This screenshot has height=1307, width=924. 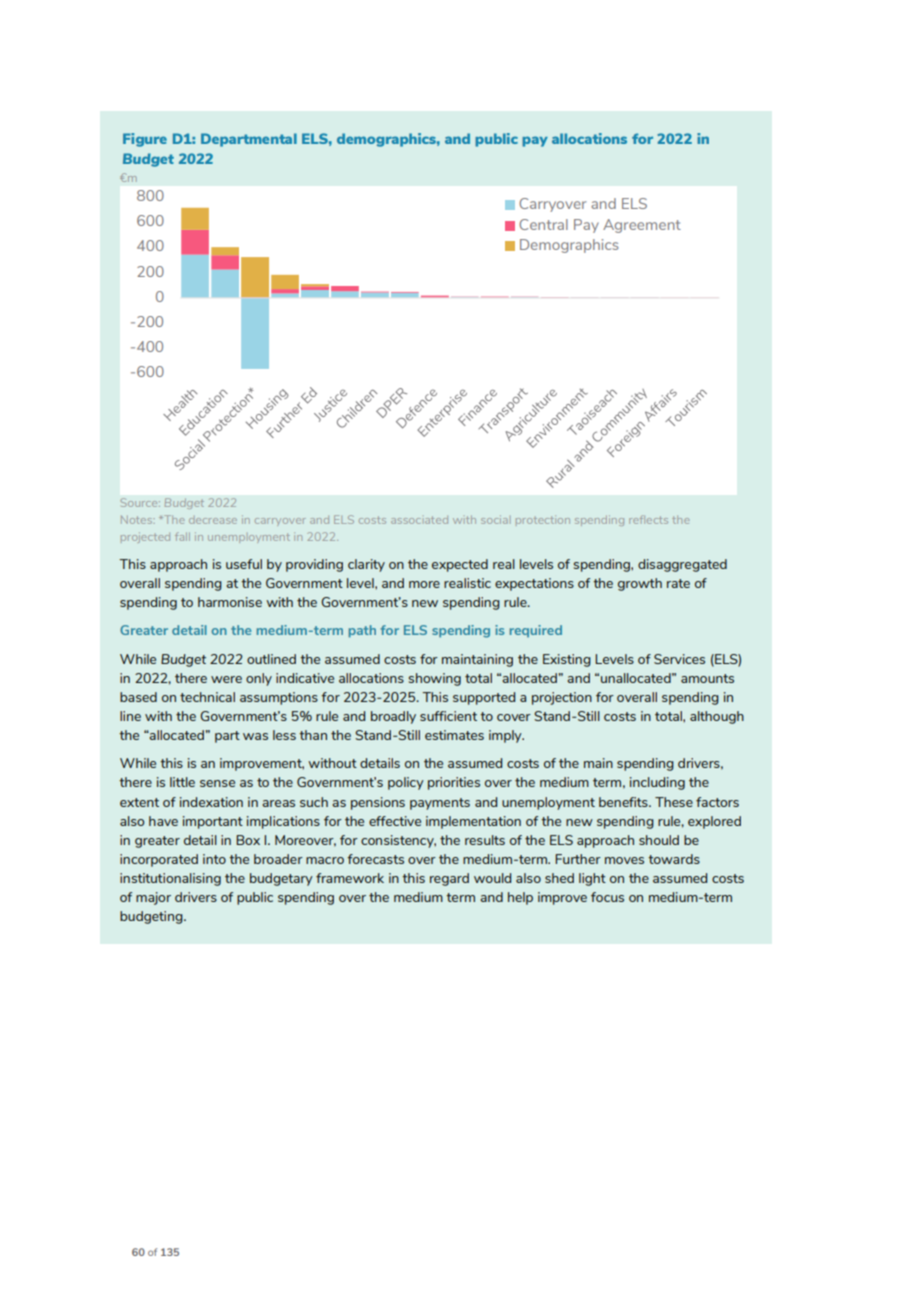 I want to click on protection, so click(x=543, y=520).
